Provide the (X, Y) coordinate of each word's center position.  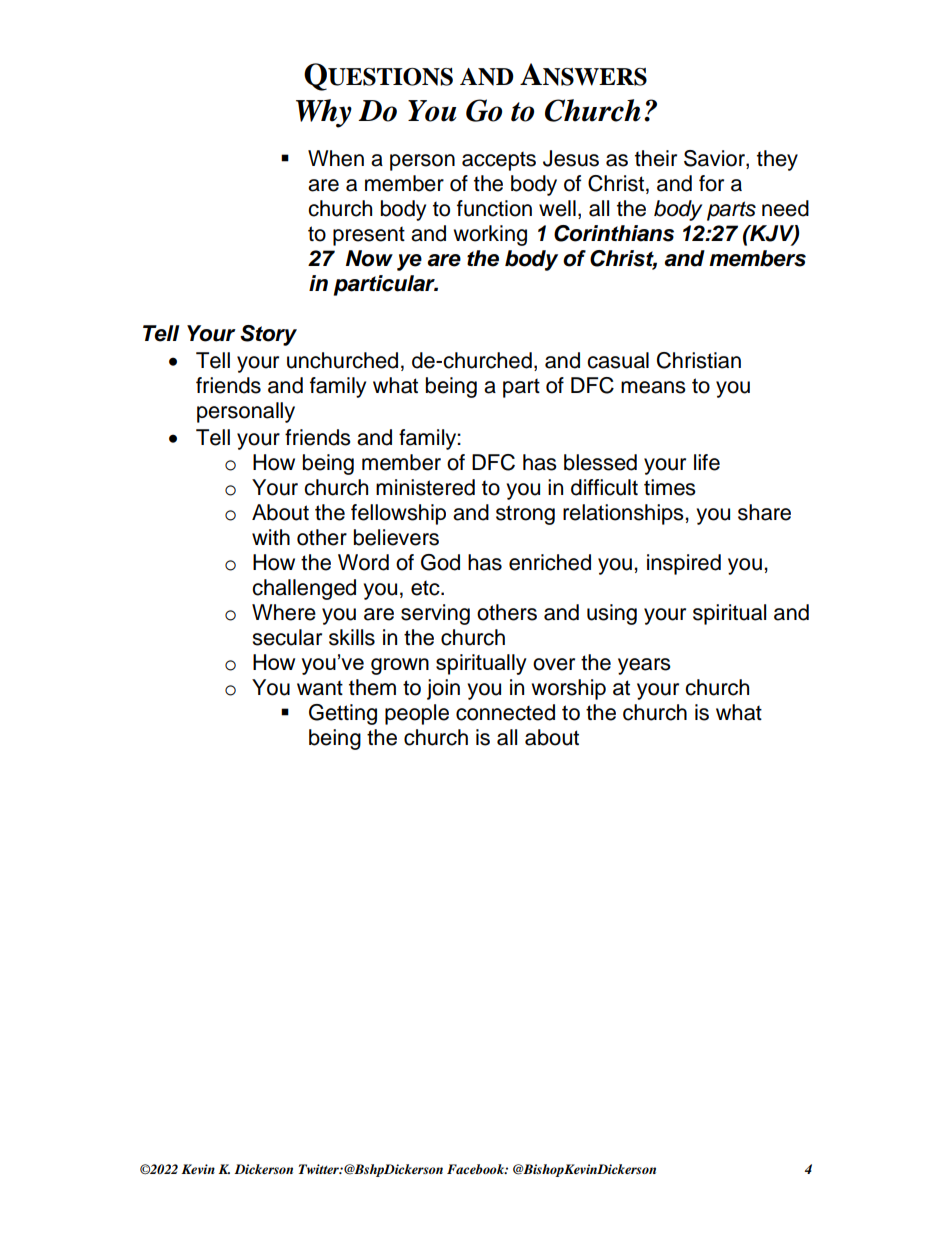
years (644, 666)
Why (324, 113)
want (320, 688)
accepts (499, 161)
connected (505, 712)
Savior (715, 159)
